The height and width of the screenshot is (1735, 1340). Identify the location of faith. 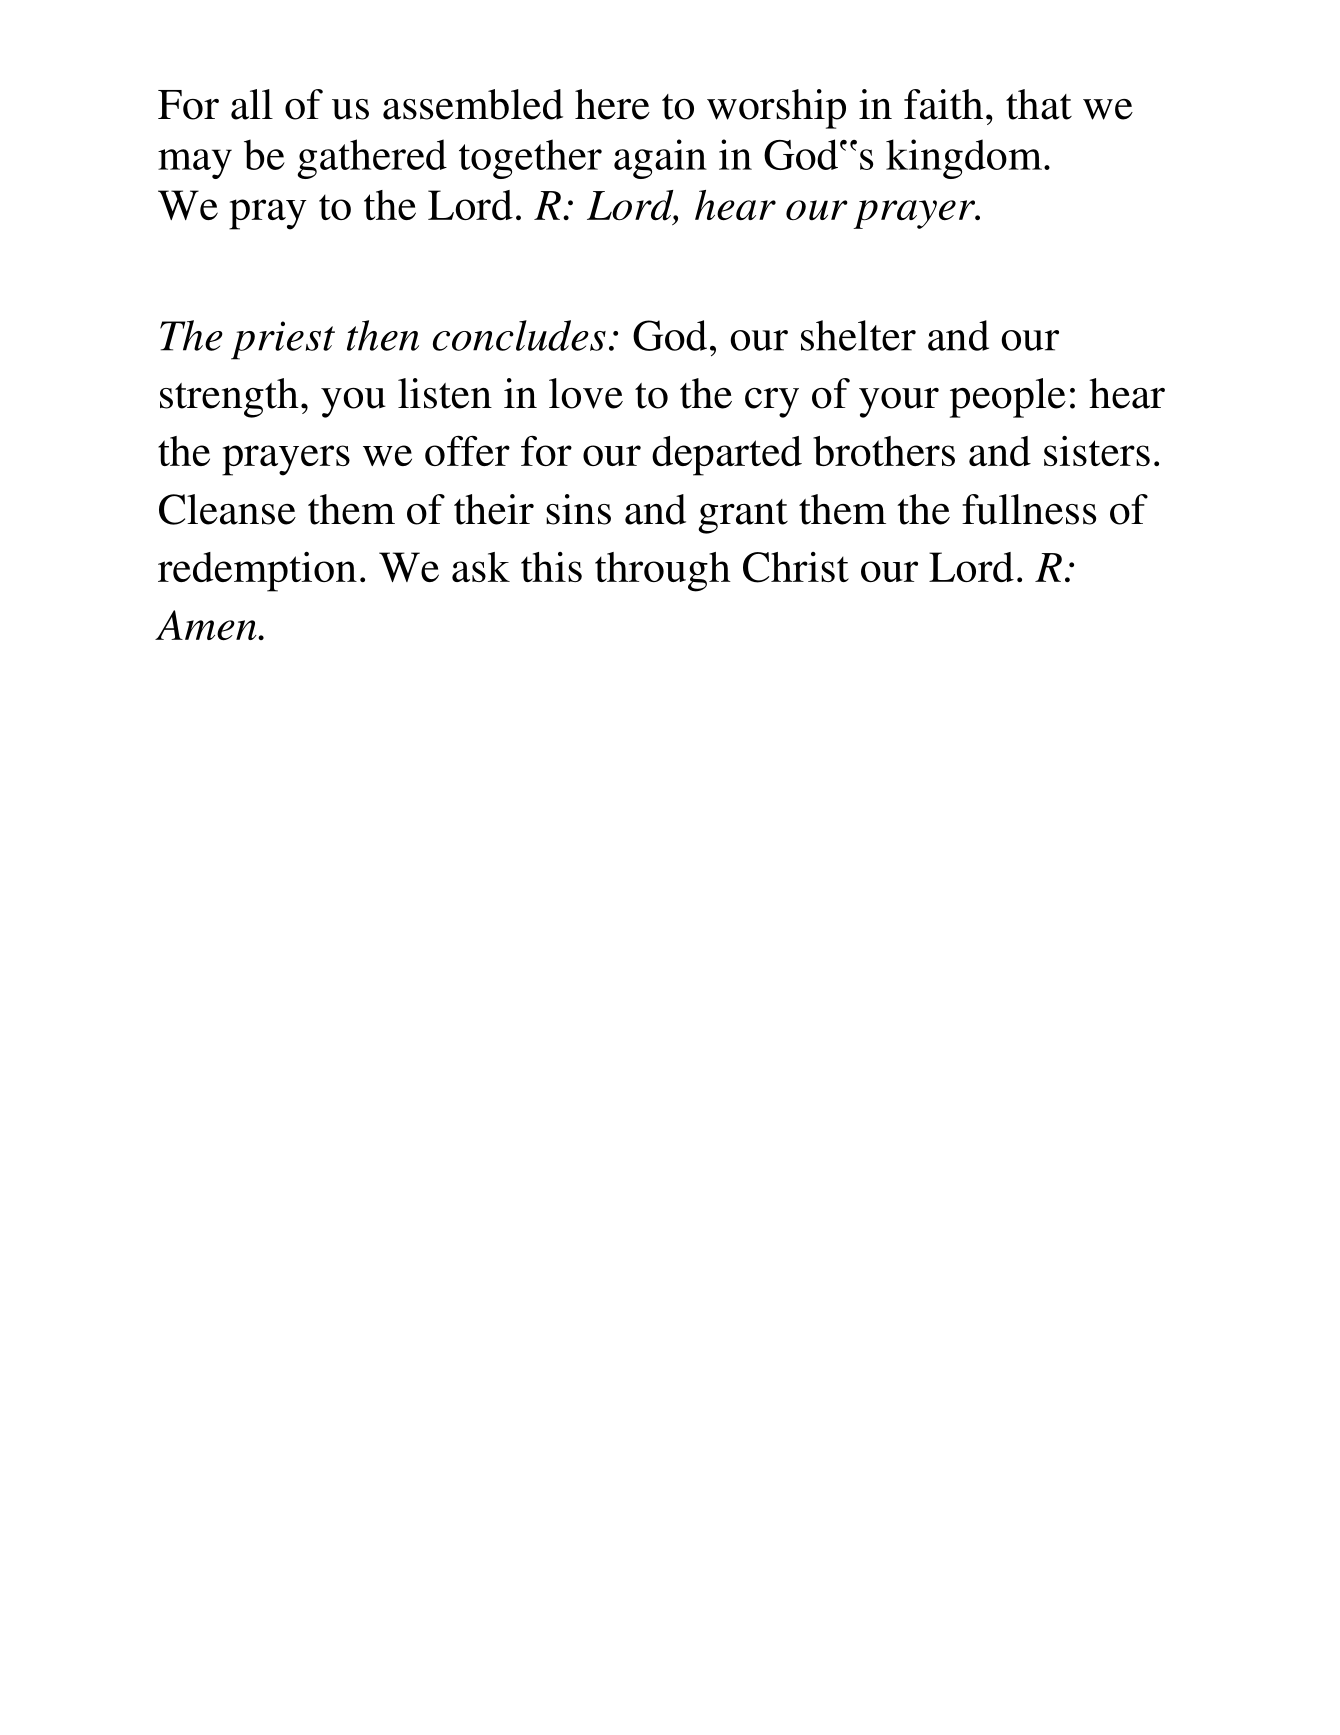
(943, 104).
